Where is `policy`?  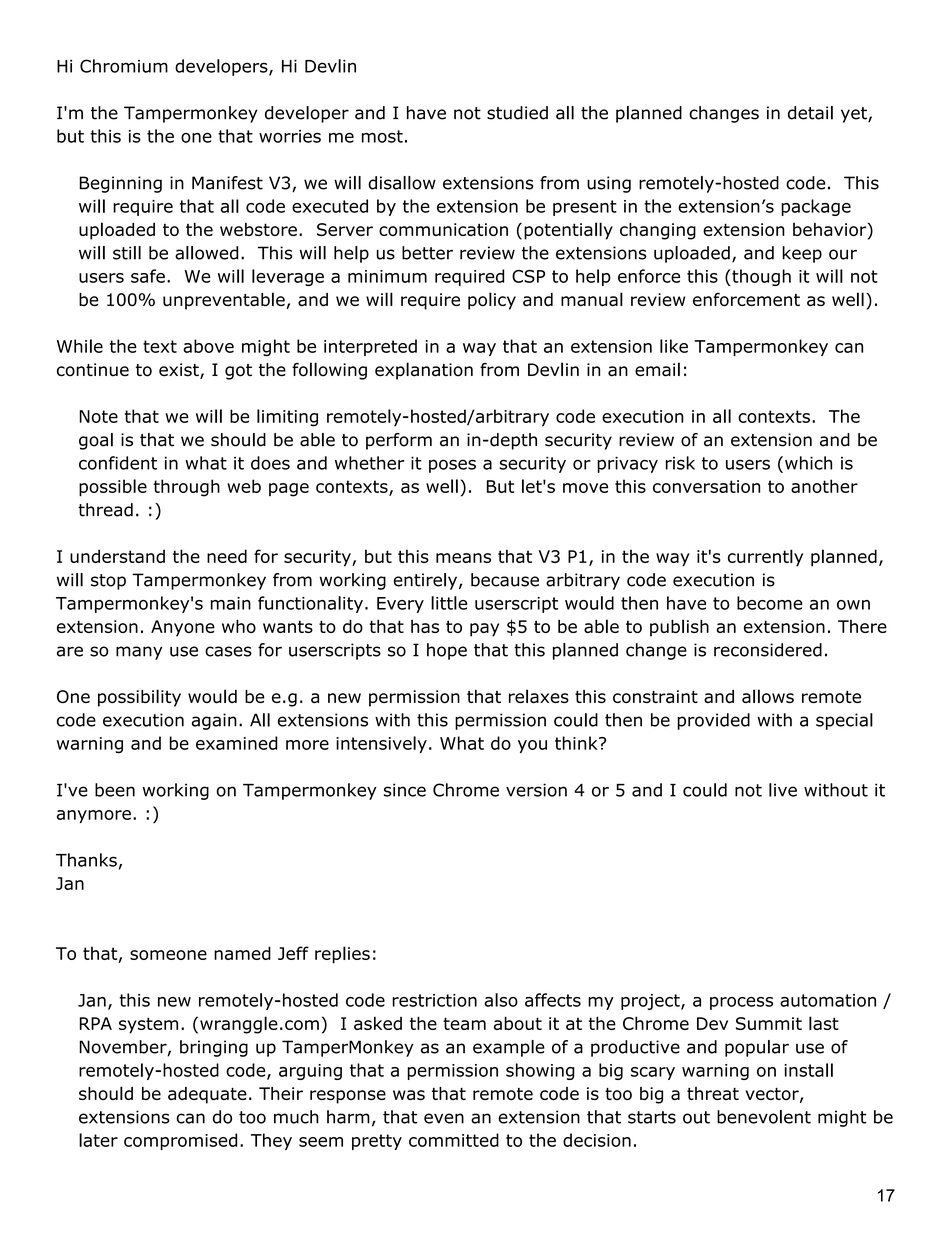
policy is located at coordinates (492, 301).
